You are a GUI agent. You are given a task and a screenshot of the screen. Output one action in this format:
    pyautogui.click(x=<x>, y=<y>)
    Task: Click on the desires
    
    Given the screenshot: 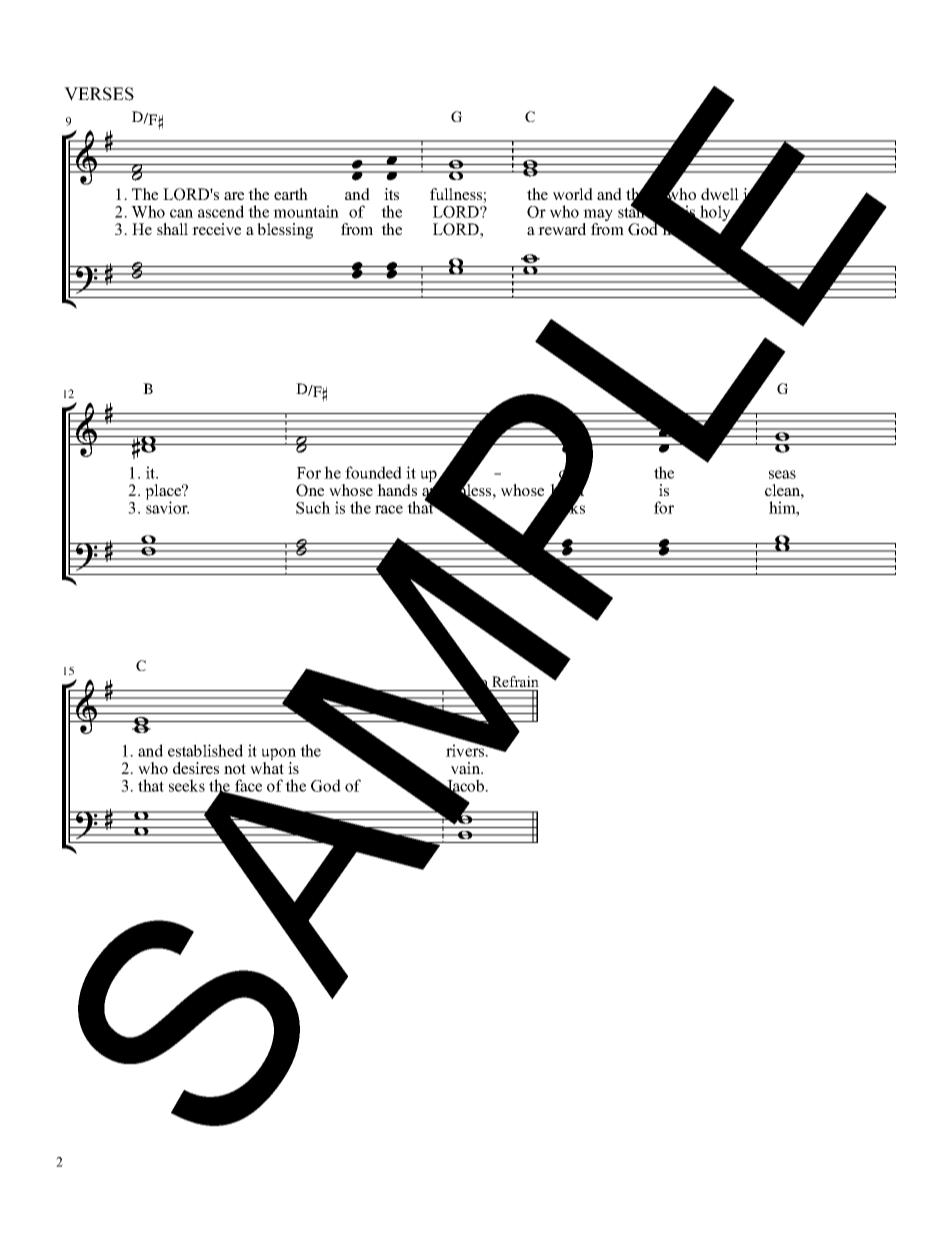 What is the action you would take?
    pyautogui.click(x=196, y=768)
